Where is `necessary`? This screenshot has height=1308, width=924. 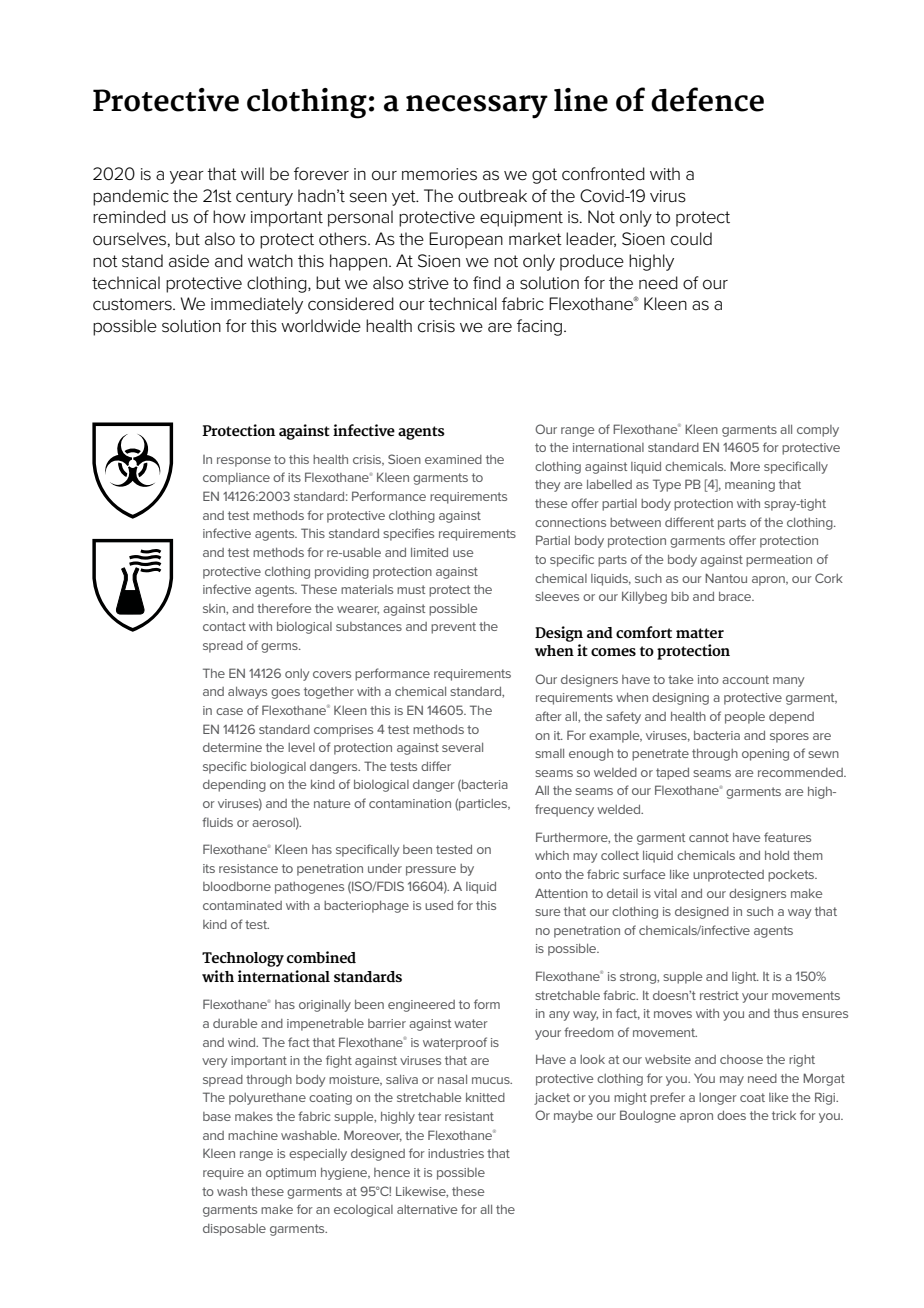 necessary is located at coordinates (477, 107).
